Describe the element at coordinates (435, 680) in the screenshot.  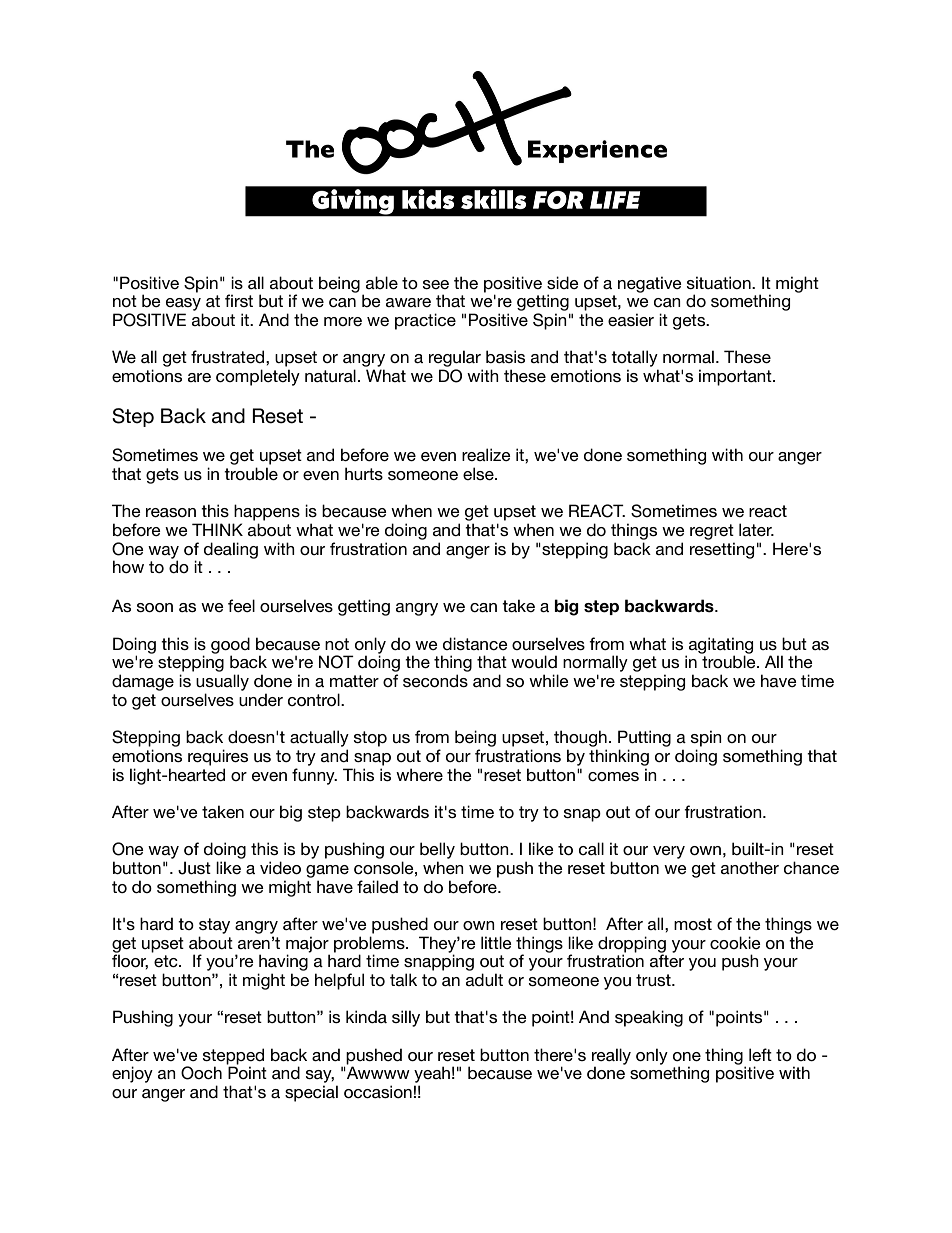
I see `seconds` at that location.
